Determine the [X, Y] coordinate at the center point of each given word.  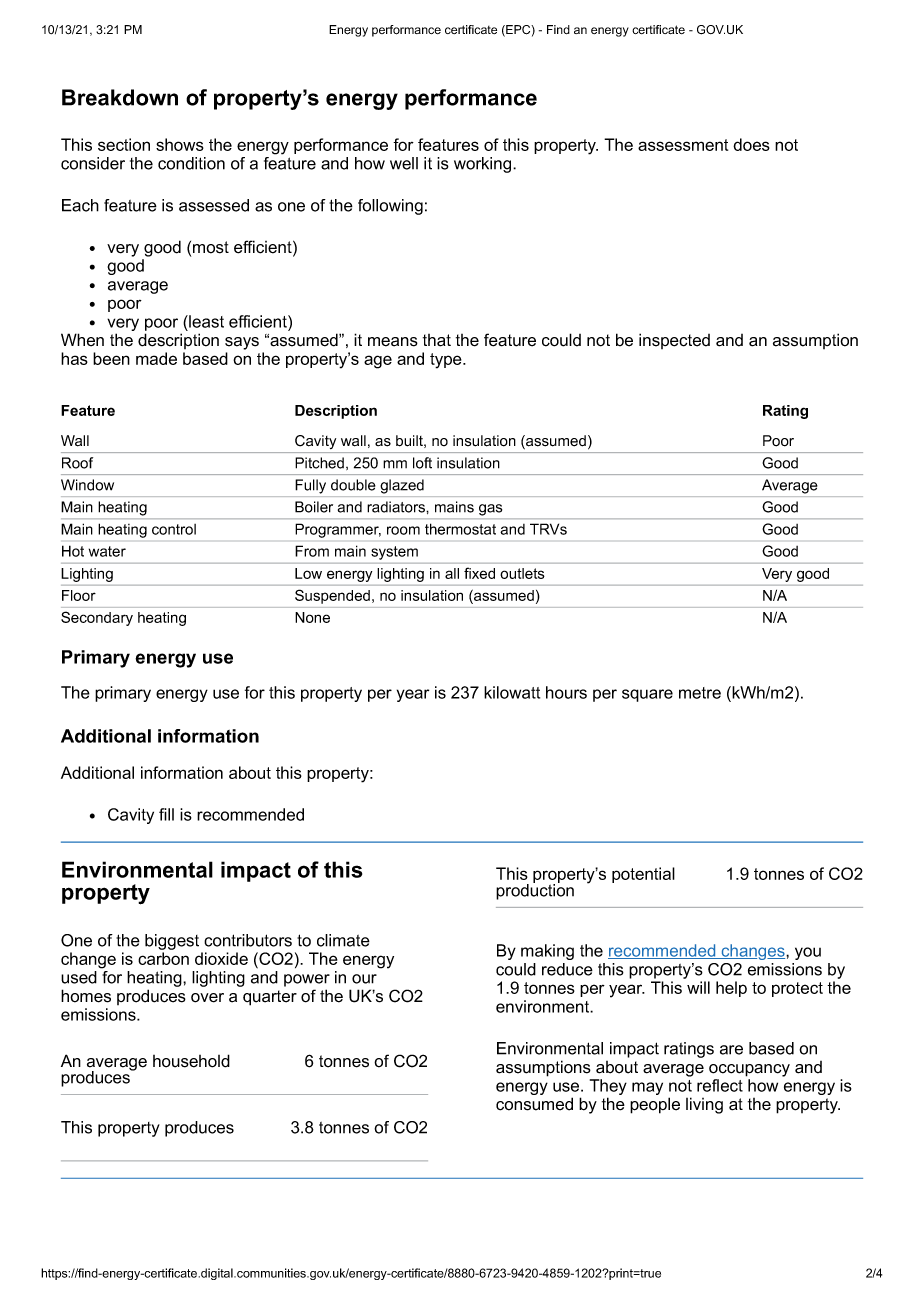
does [751, 144]
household [191, 1061]
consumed [534, 1104]
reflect [720, 1085]
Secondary [97, 618]
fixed [479, 573]
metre [700, 693]
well [404, 163]
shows [180, 144]
